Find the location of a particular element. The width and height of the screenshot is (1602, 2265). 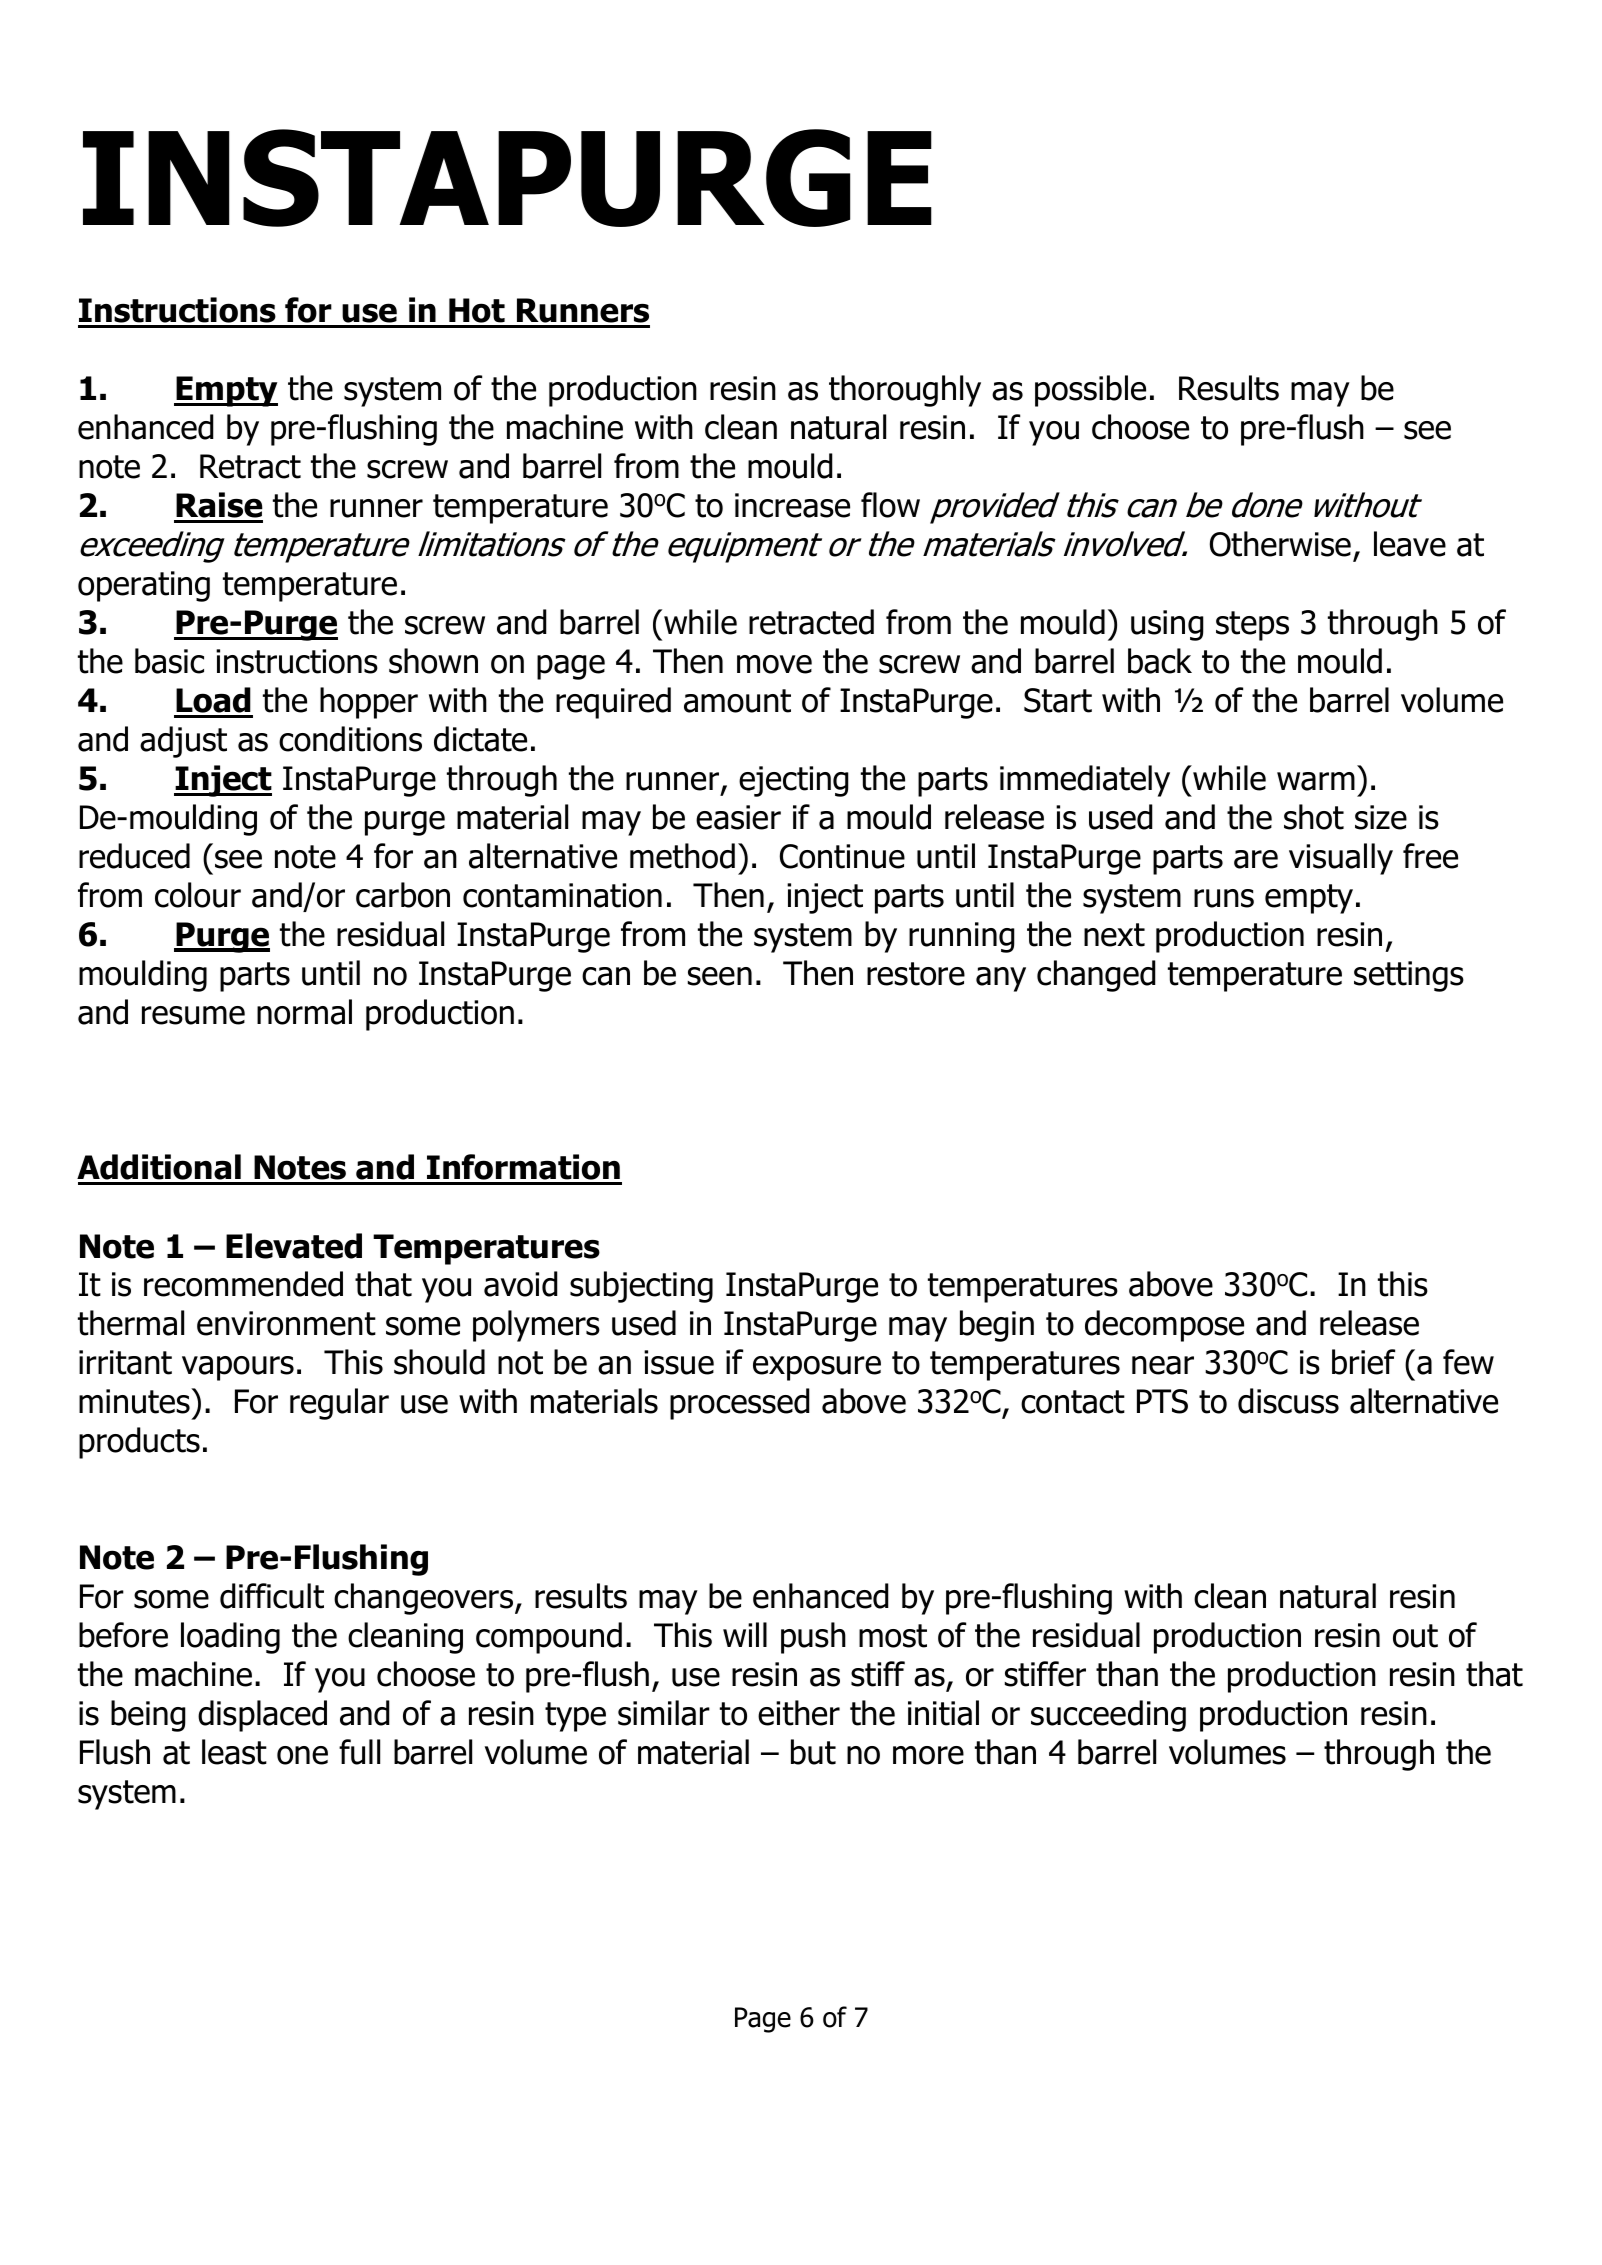

hopper is located at coordinates (369, 703).
